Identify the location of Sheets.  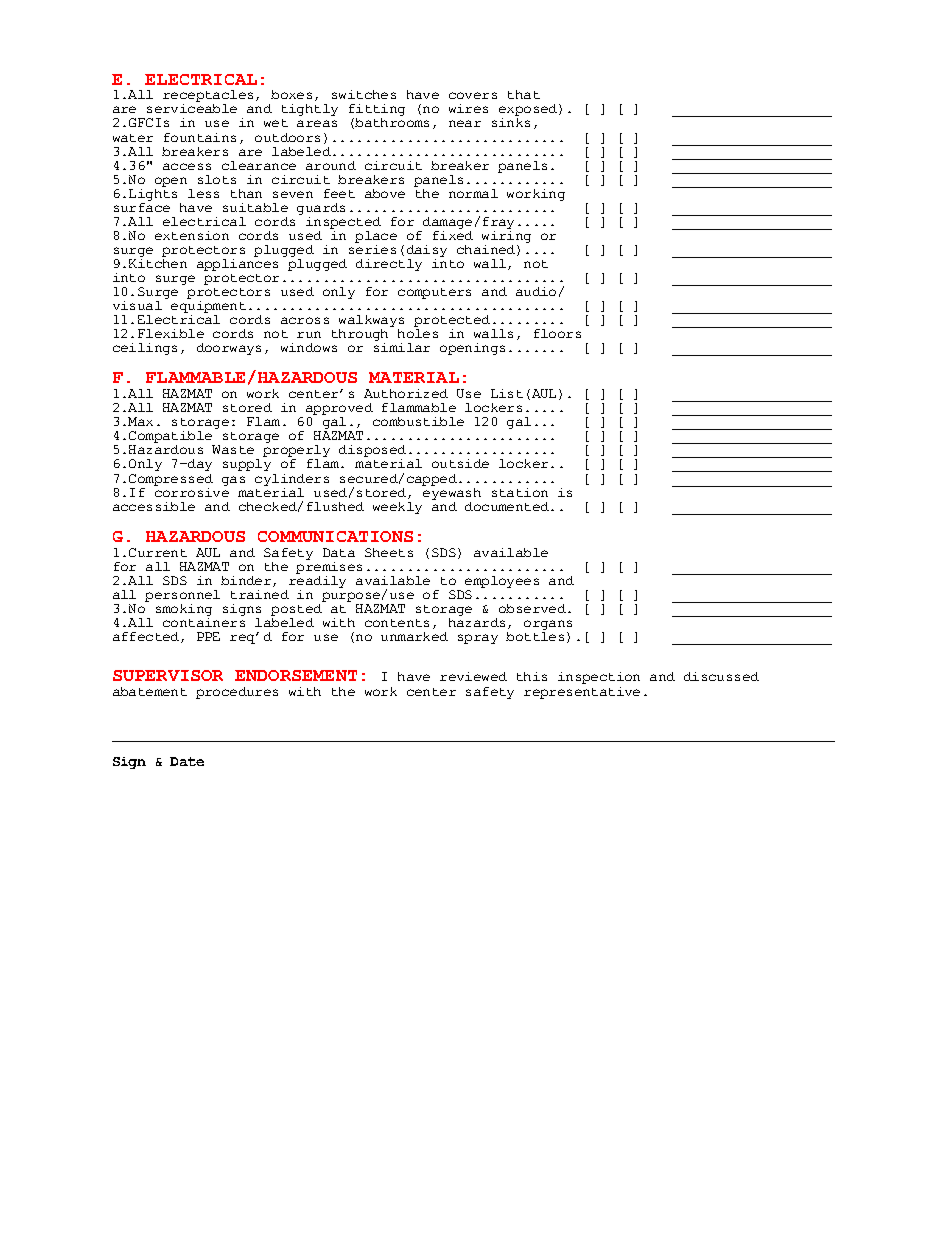
(389, 552).
